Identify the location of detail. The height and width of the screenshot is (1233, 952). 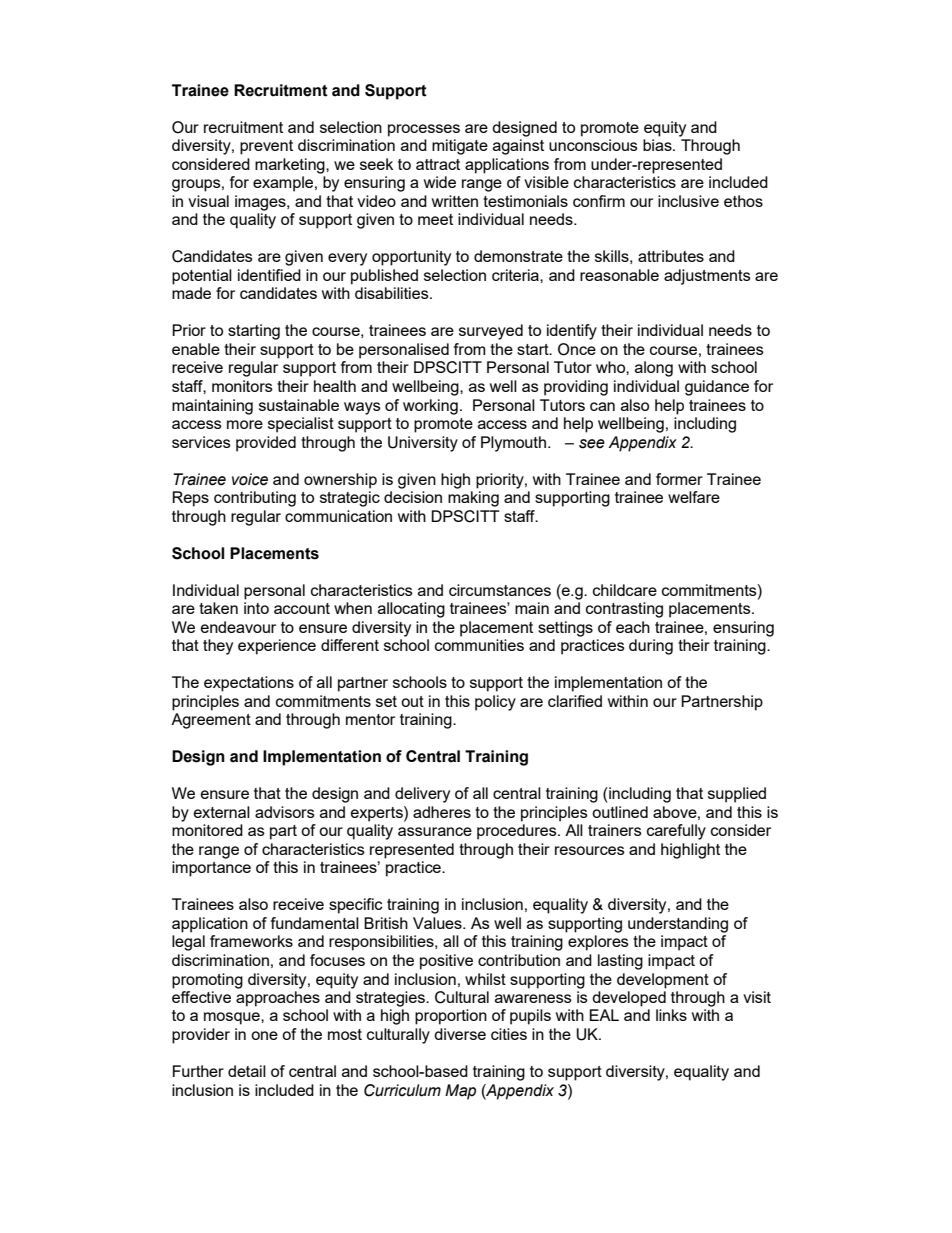
(247, 1071).
